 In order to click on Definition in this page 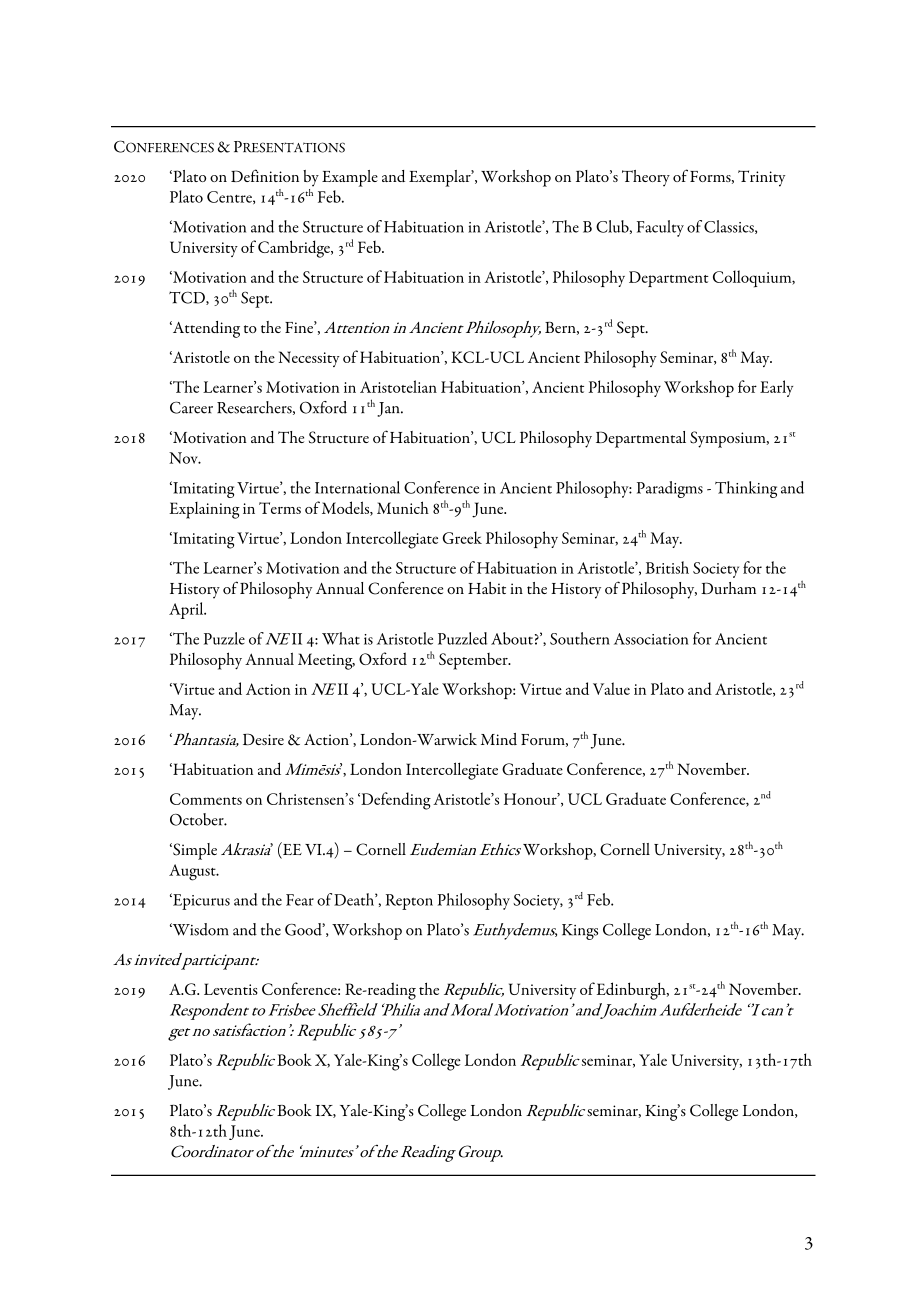, I will do `click(265, 175)`.
